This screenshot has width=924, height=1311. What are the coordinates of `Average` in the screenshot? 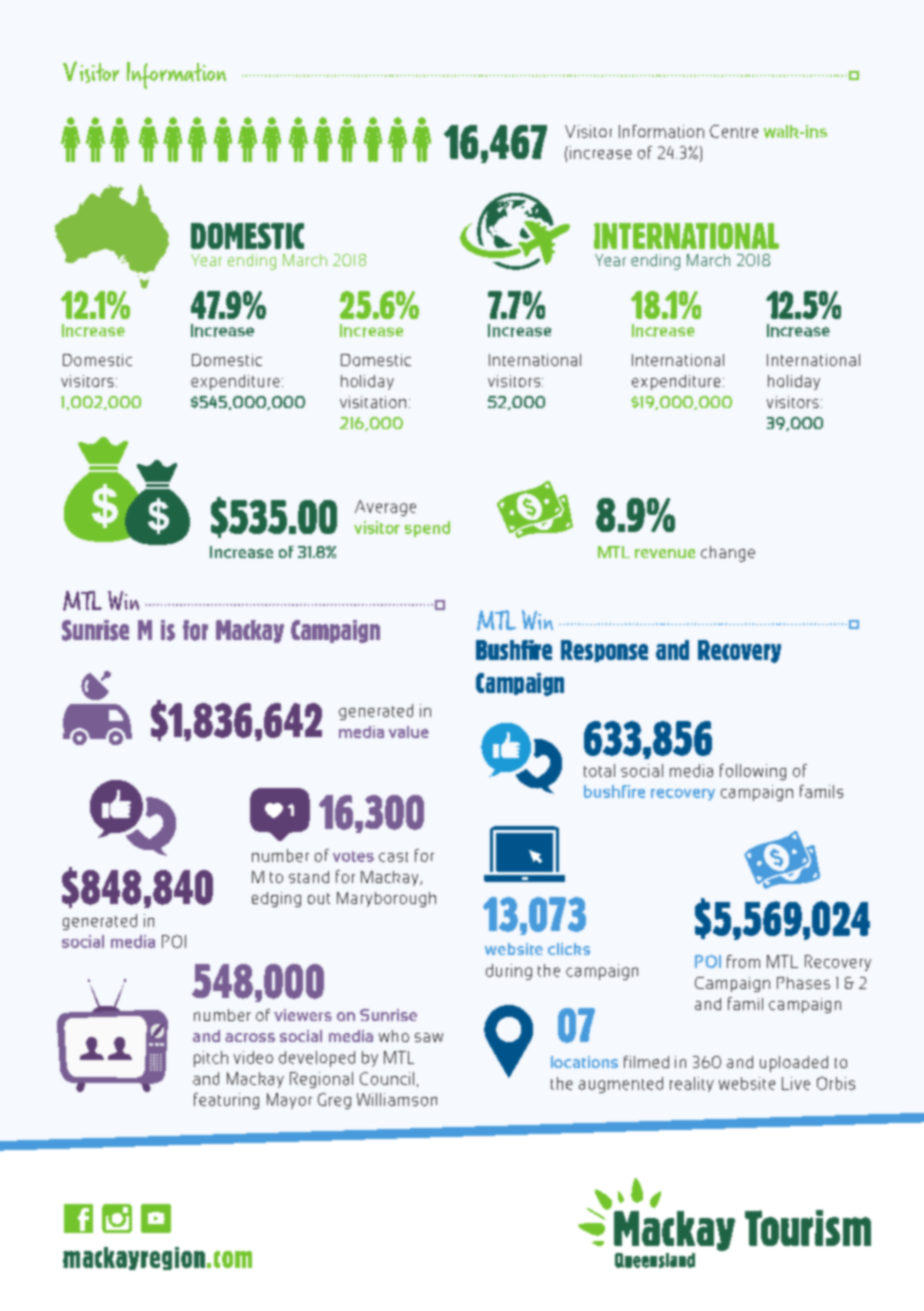 It's located at (385, 508).
